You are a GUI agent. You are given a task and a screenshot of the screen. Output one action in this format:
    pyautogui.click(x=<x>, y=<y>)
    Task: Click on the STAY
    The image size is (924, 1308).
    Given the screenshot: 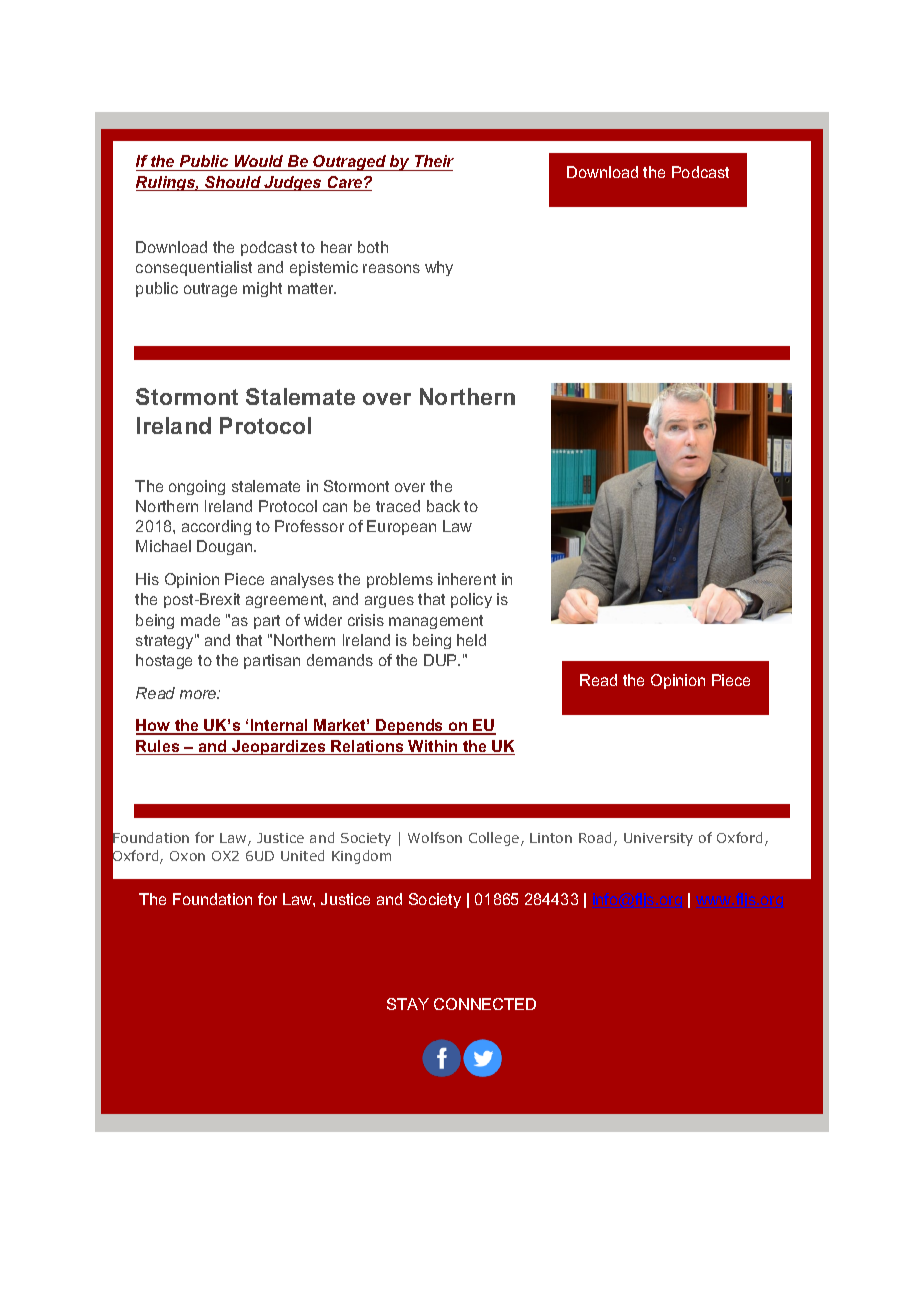 What is the action you would take?
    pyautogui.click(x=408, y=1004)
